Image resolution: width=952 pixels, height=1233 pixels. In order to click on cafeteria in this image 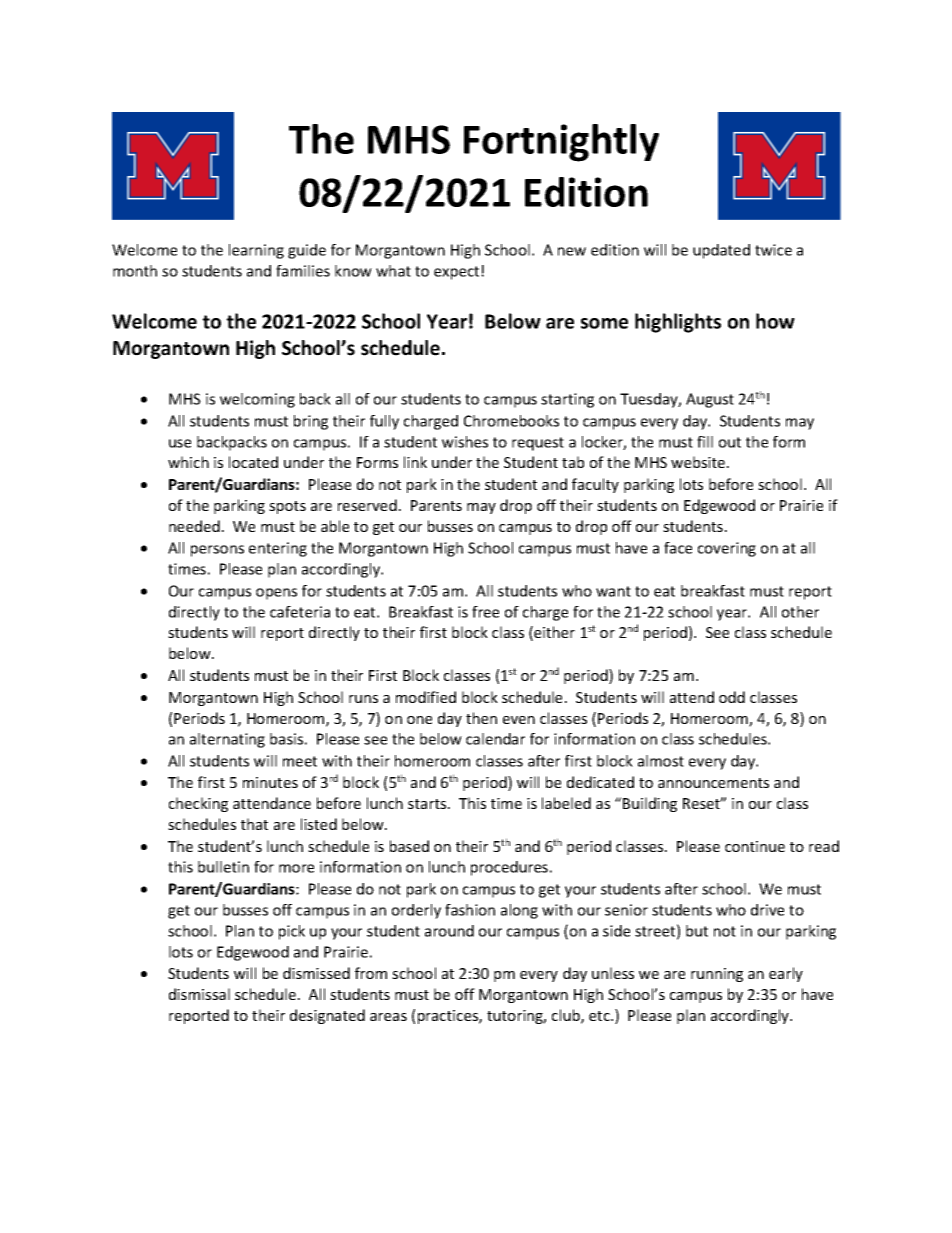, I will do `click(300, 612)`.
